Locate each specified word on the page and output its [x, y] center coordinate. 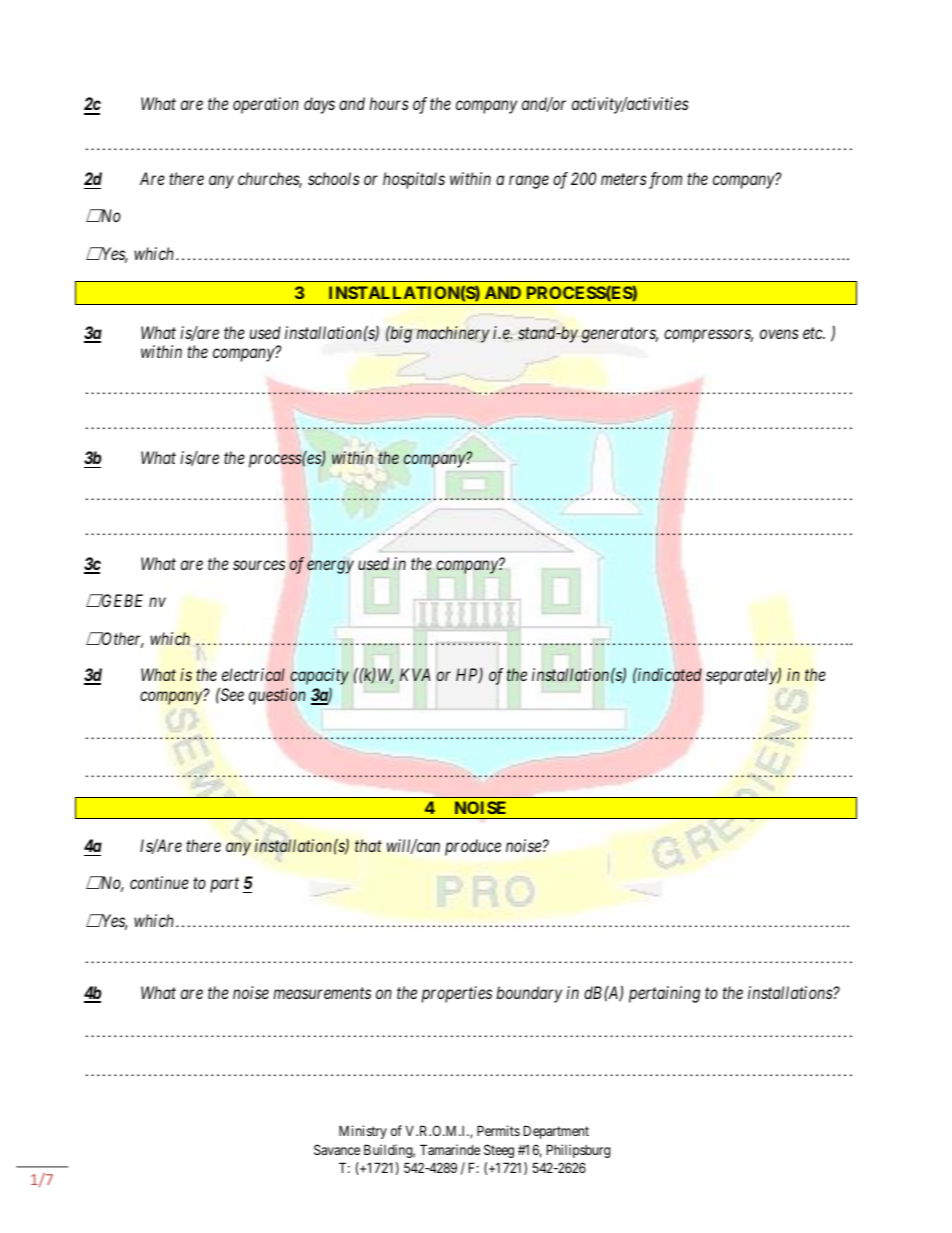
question [277, 696]
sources [259, 565]
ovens [779, 334]
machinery [453, 334]
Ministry [363, 1132]
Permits [498, 1130]
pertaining [664, 994]
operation [266, 105]
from [664, 180]
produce [473, 847]
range [529, 182]
